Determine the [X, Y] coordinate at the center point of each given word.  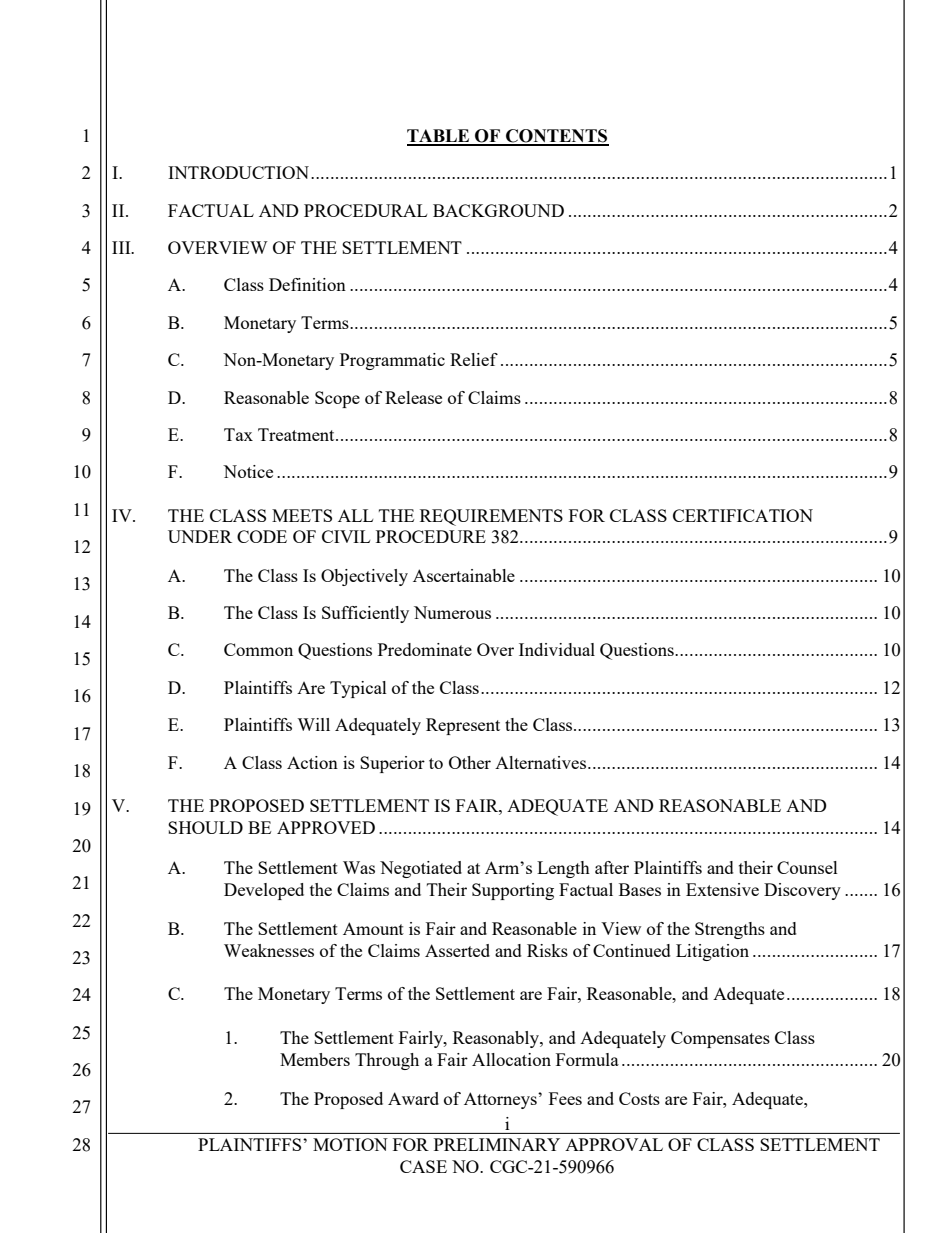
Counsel [807, 867]
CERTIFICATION [743, 515]
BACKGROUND [498, 210]
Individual [557, 649]
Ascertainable [464, 575]
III [122, 247]
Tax [238, 434]
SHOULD [205, 827]
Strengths [730, 930]
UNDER [200, 536]
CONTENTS [556, 137]
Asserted [457, 950]
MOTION [350, 1144]
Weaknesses [269, 950]
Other [470, 762]
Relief [474, 359]
